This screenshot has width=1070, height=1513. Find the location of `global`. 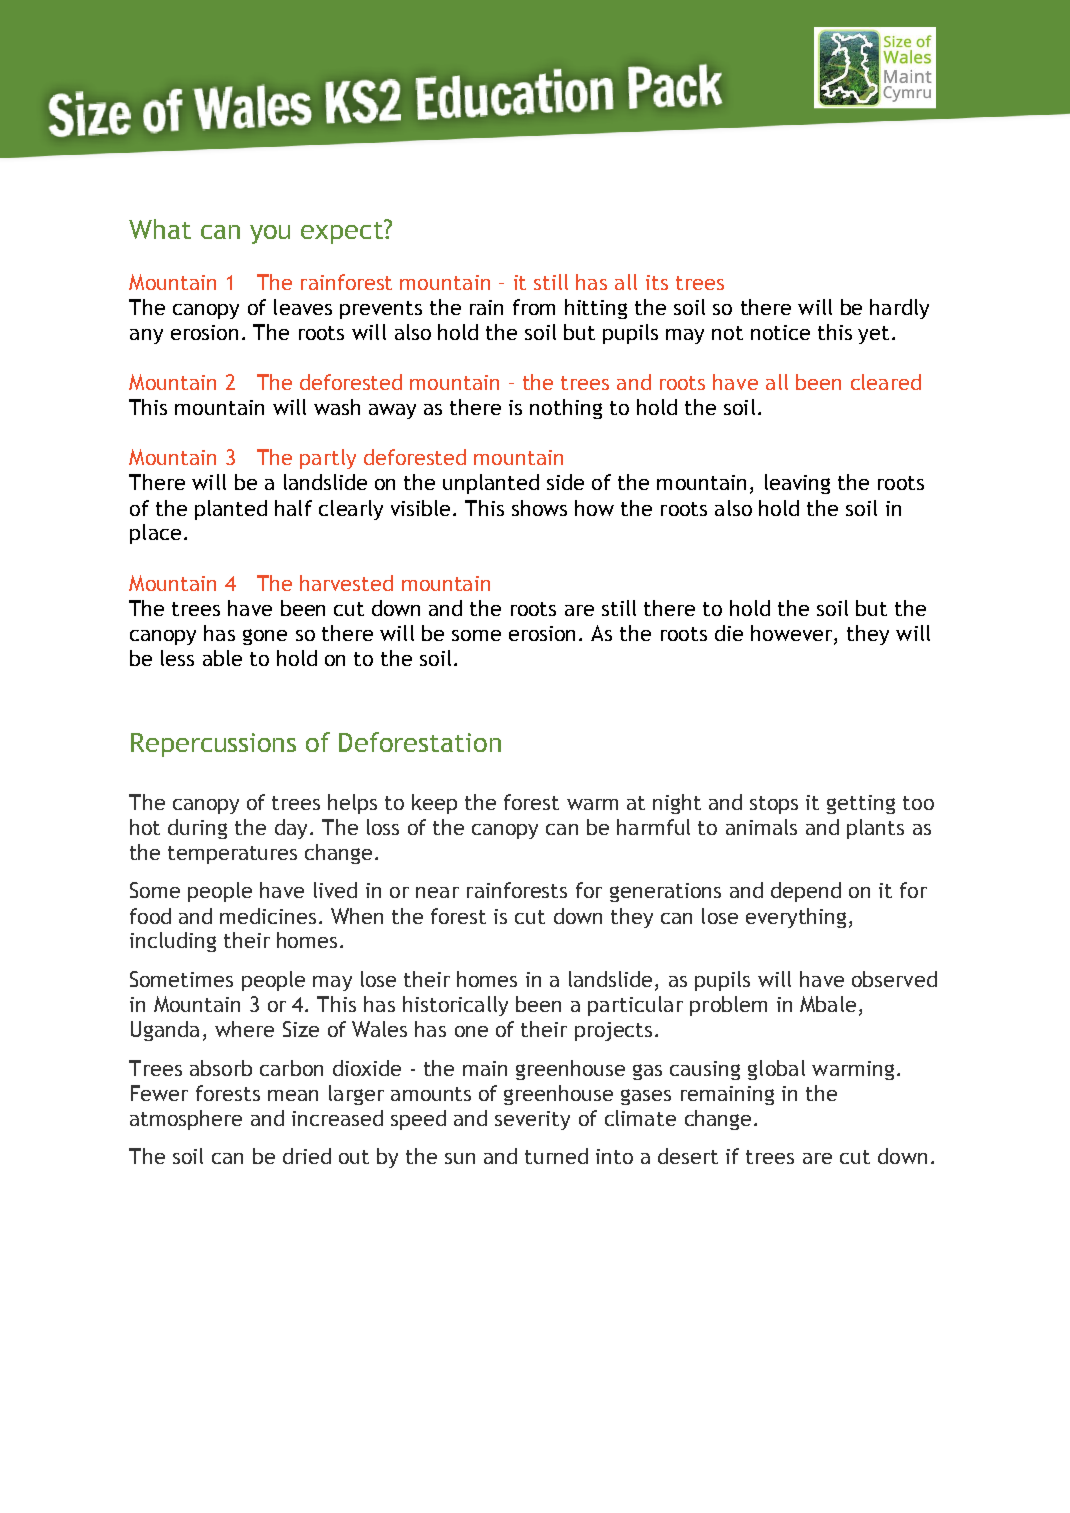

global is located at coordinates (776, 1070).
